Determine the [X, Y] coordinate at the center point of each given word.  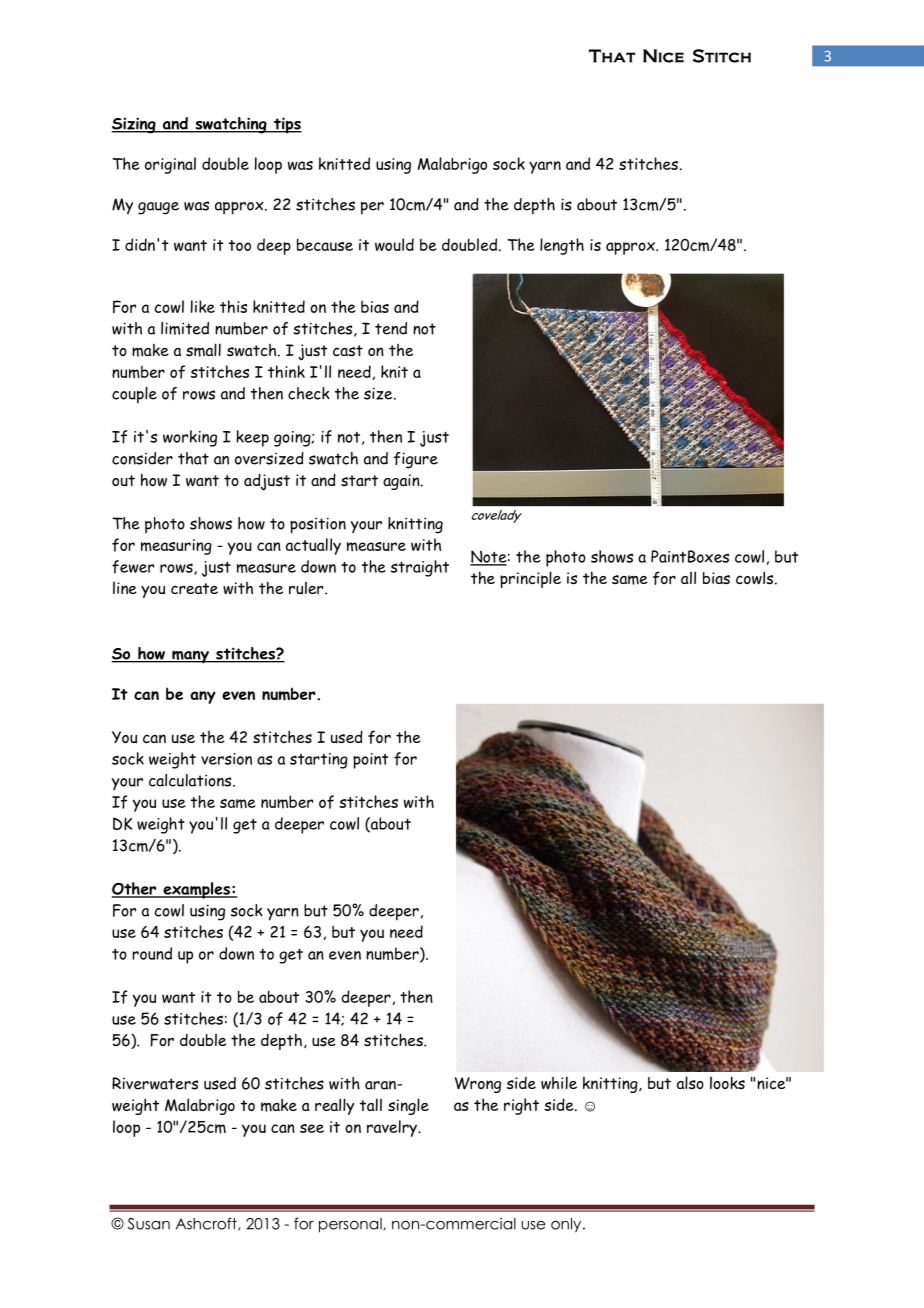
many [190, 657]
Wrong [478, 1085]
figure [416, 460]
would [394, 244]
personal [351, 1225]
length [562, 246]
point [370, 761]
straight [420, 568]
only [567, 1225]
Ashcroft [207, 1224]
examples [196, 890]
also [690, 1082]
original [170, 165]
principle [530, 579]
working [190, 438]
